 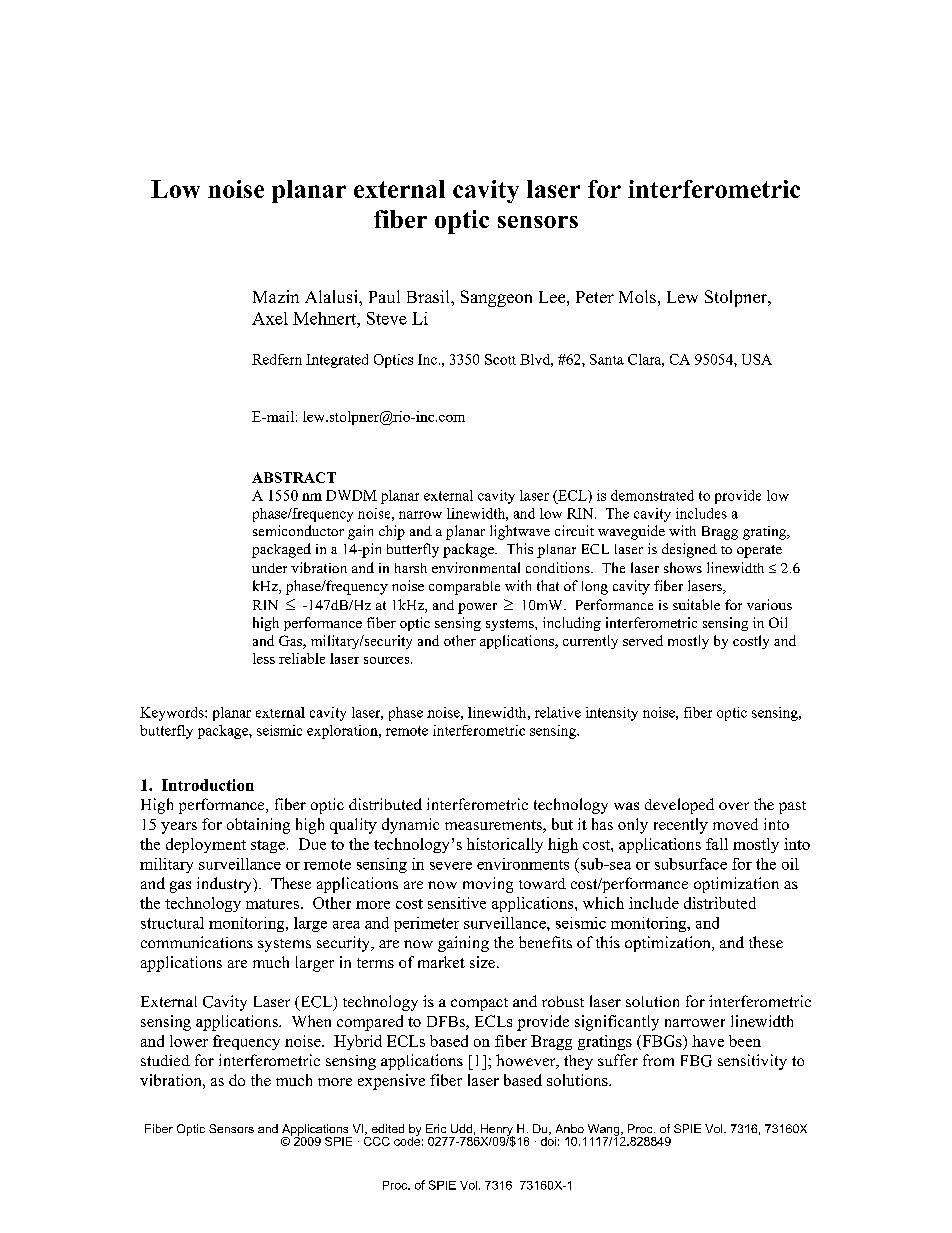 I want to click on USA, so click(x=757, y=359).
